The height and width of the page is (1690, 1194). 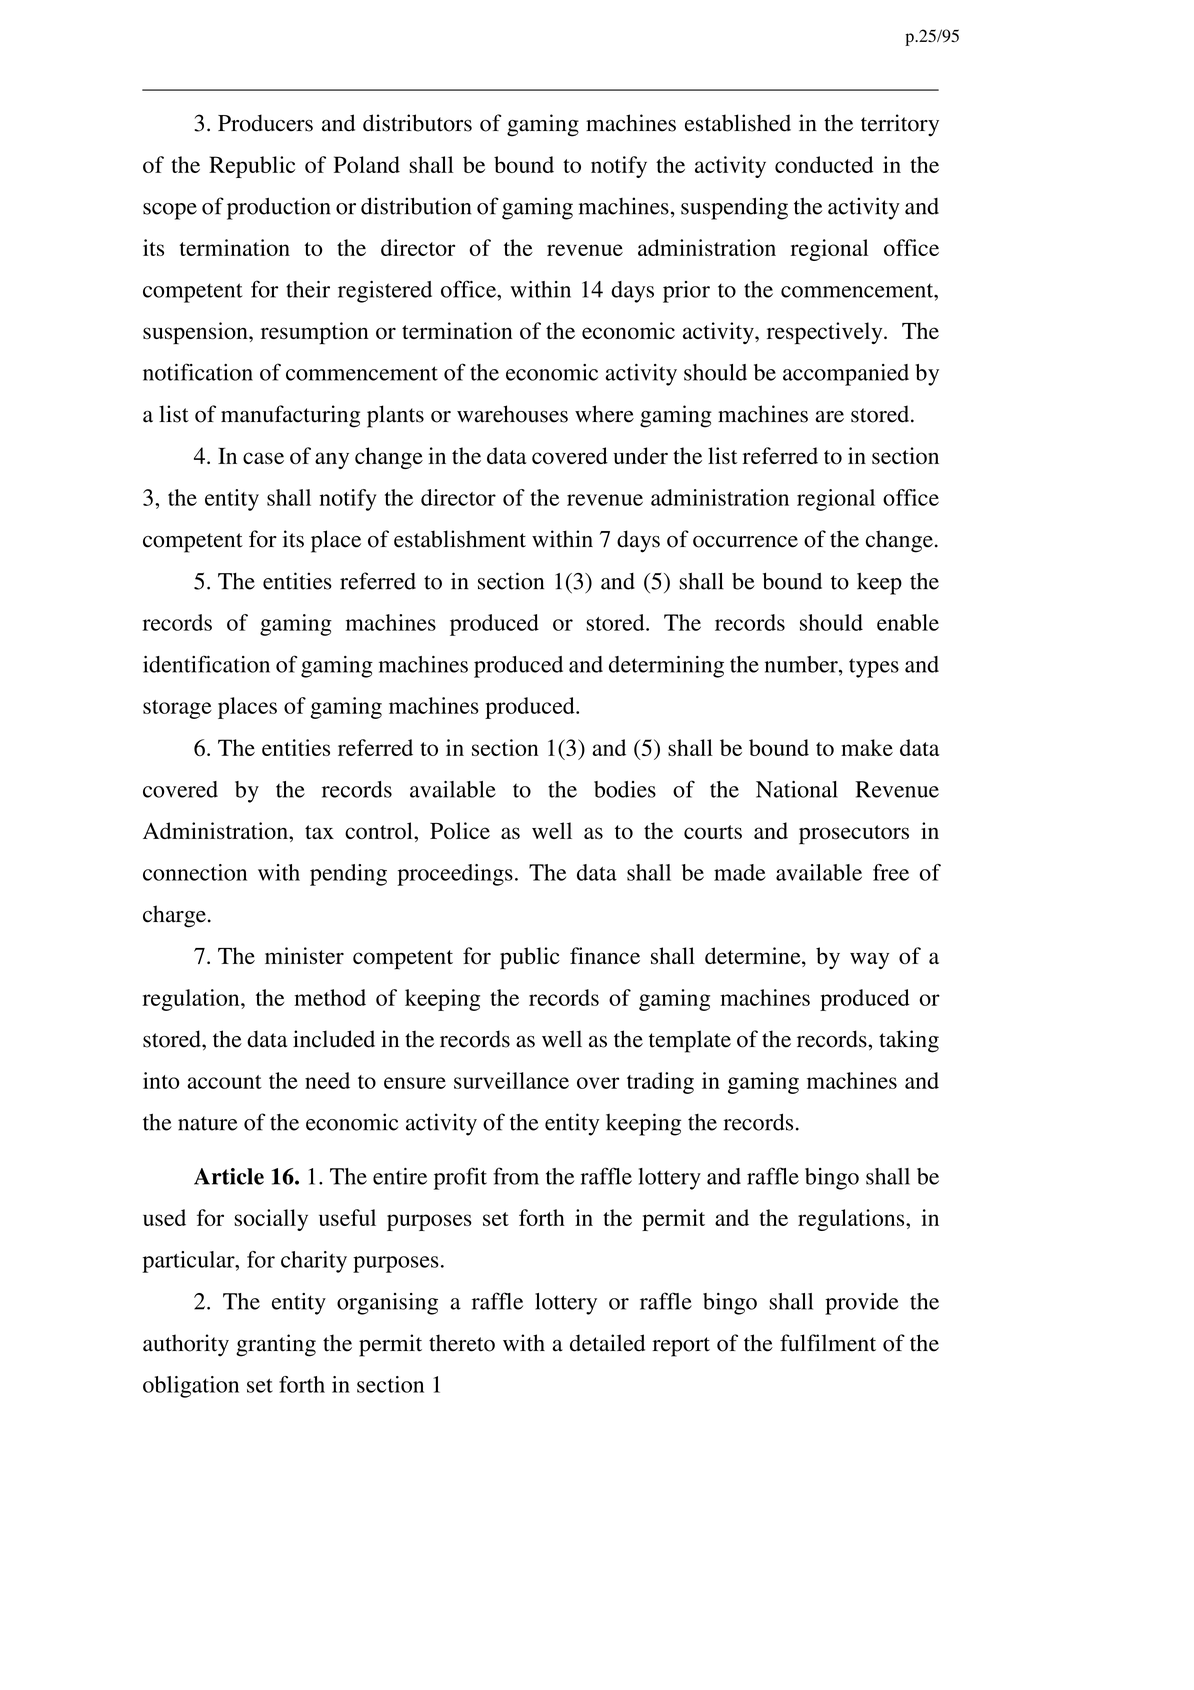 I want to click on fulfilment, so click(x=828, y=1343).
